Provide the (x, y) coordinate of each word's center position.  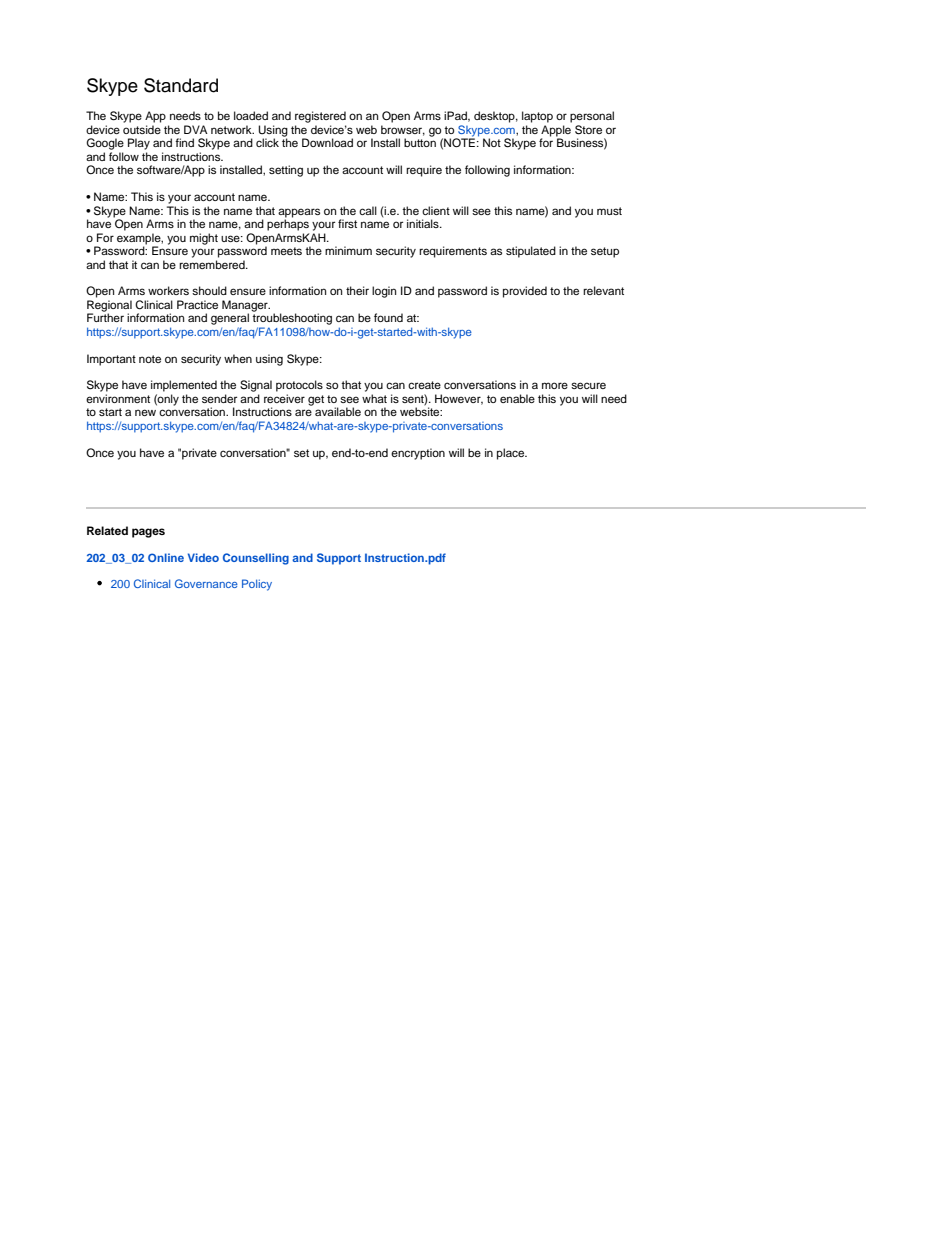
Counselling (256, 559)
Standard (181, 85)
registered (320, 117)
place (512, 454)
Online (166, 557)
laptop (537, 117)
